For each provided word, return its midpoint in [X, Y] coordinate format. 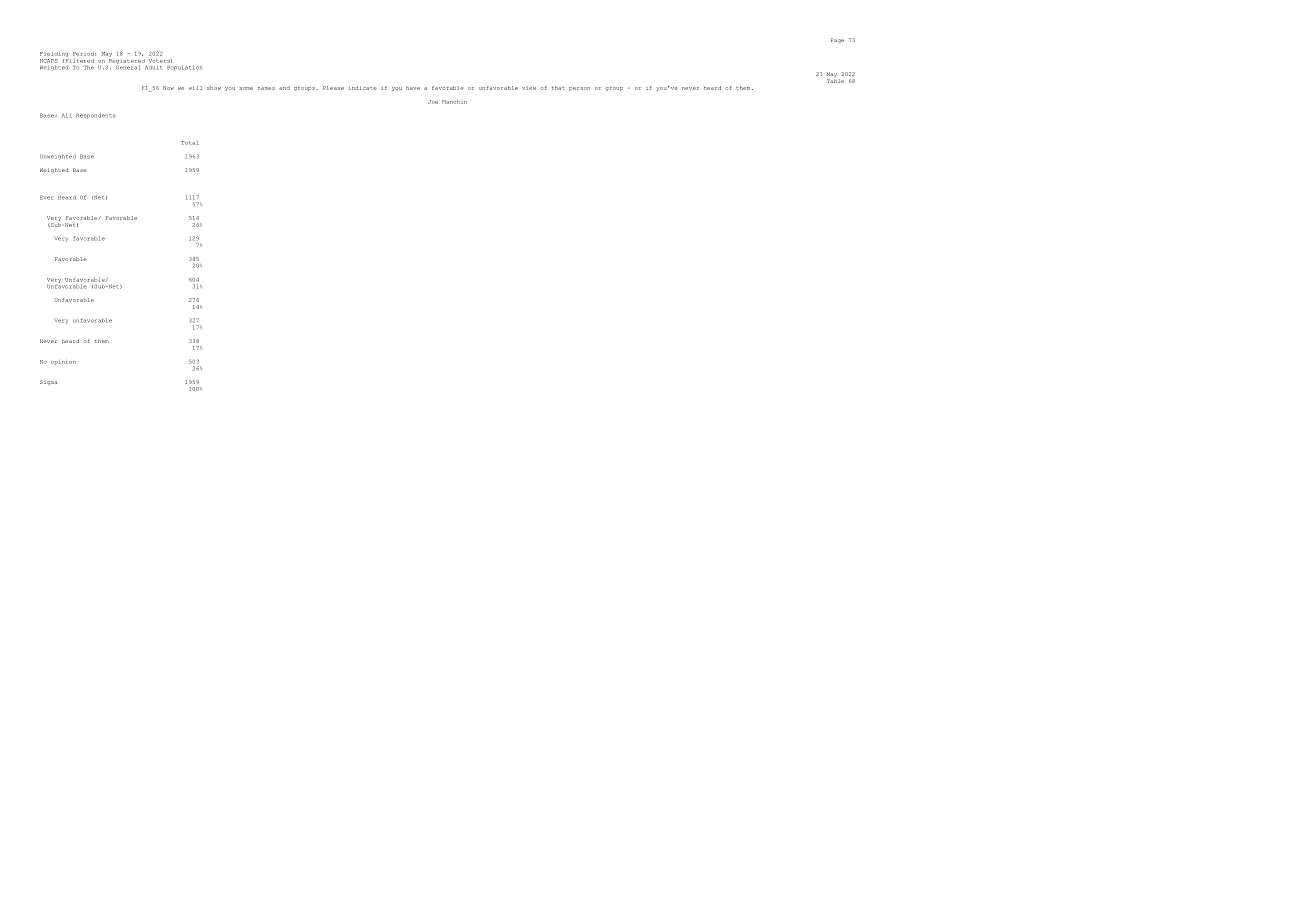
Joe [433, 102]
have [413, 88]
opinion [63, 363]
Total [190, 143]
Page [837, 40]
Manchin [454, 102]
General [128, 66]
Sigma [48, 382]
